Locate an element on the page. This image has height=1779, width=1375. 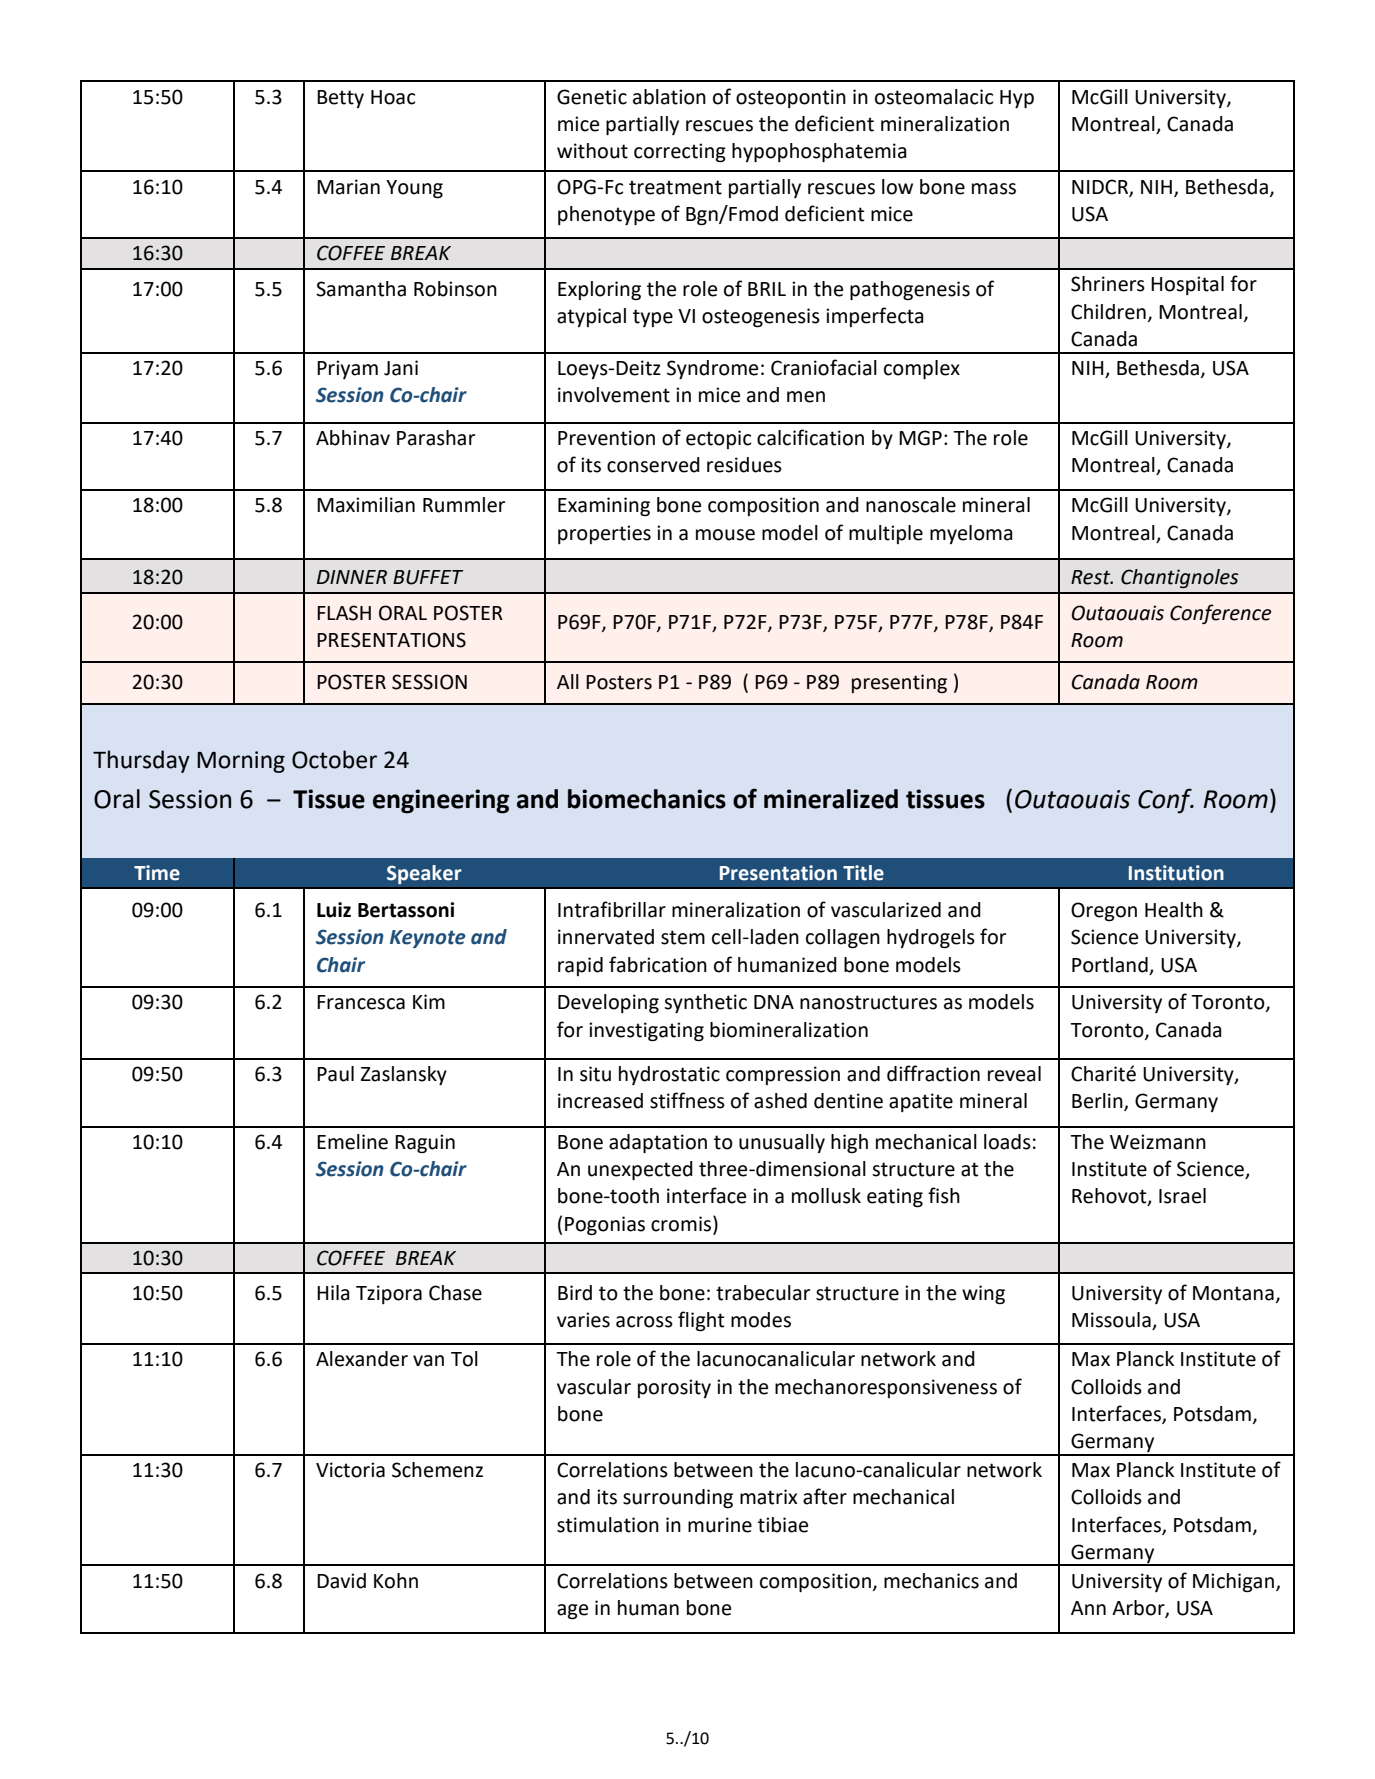
Maximilian is located at coordinates (366, 505).
